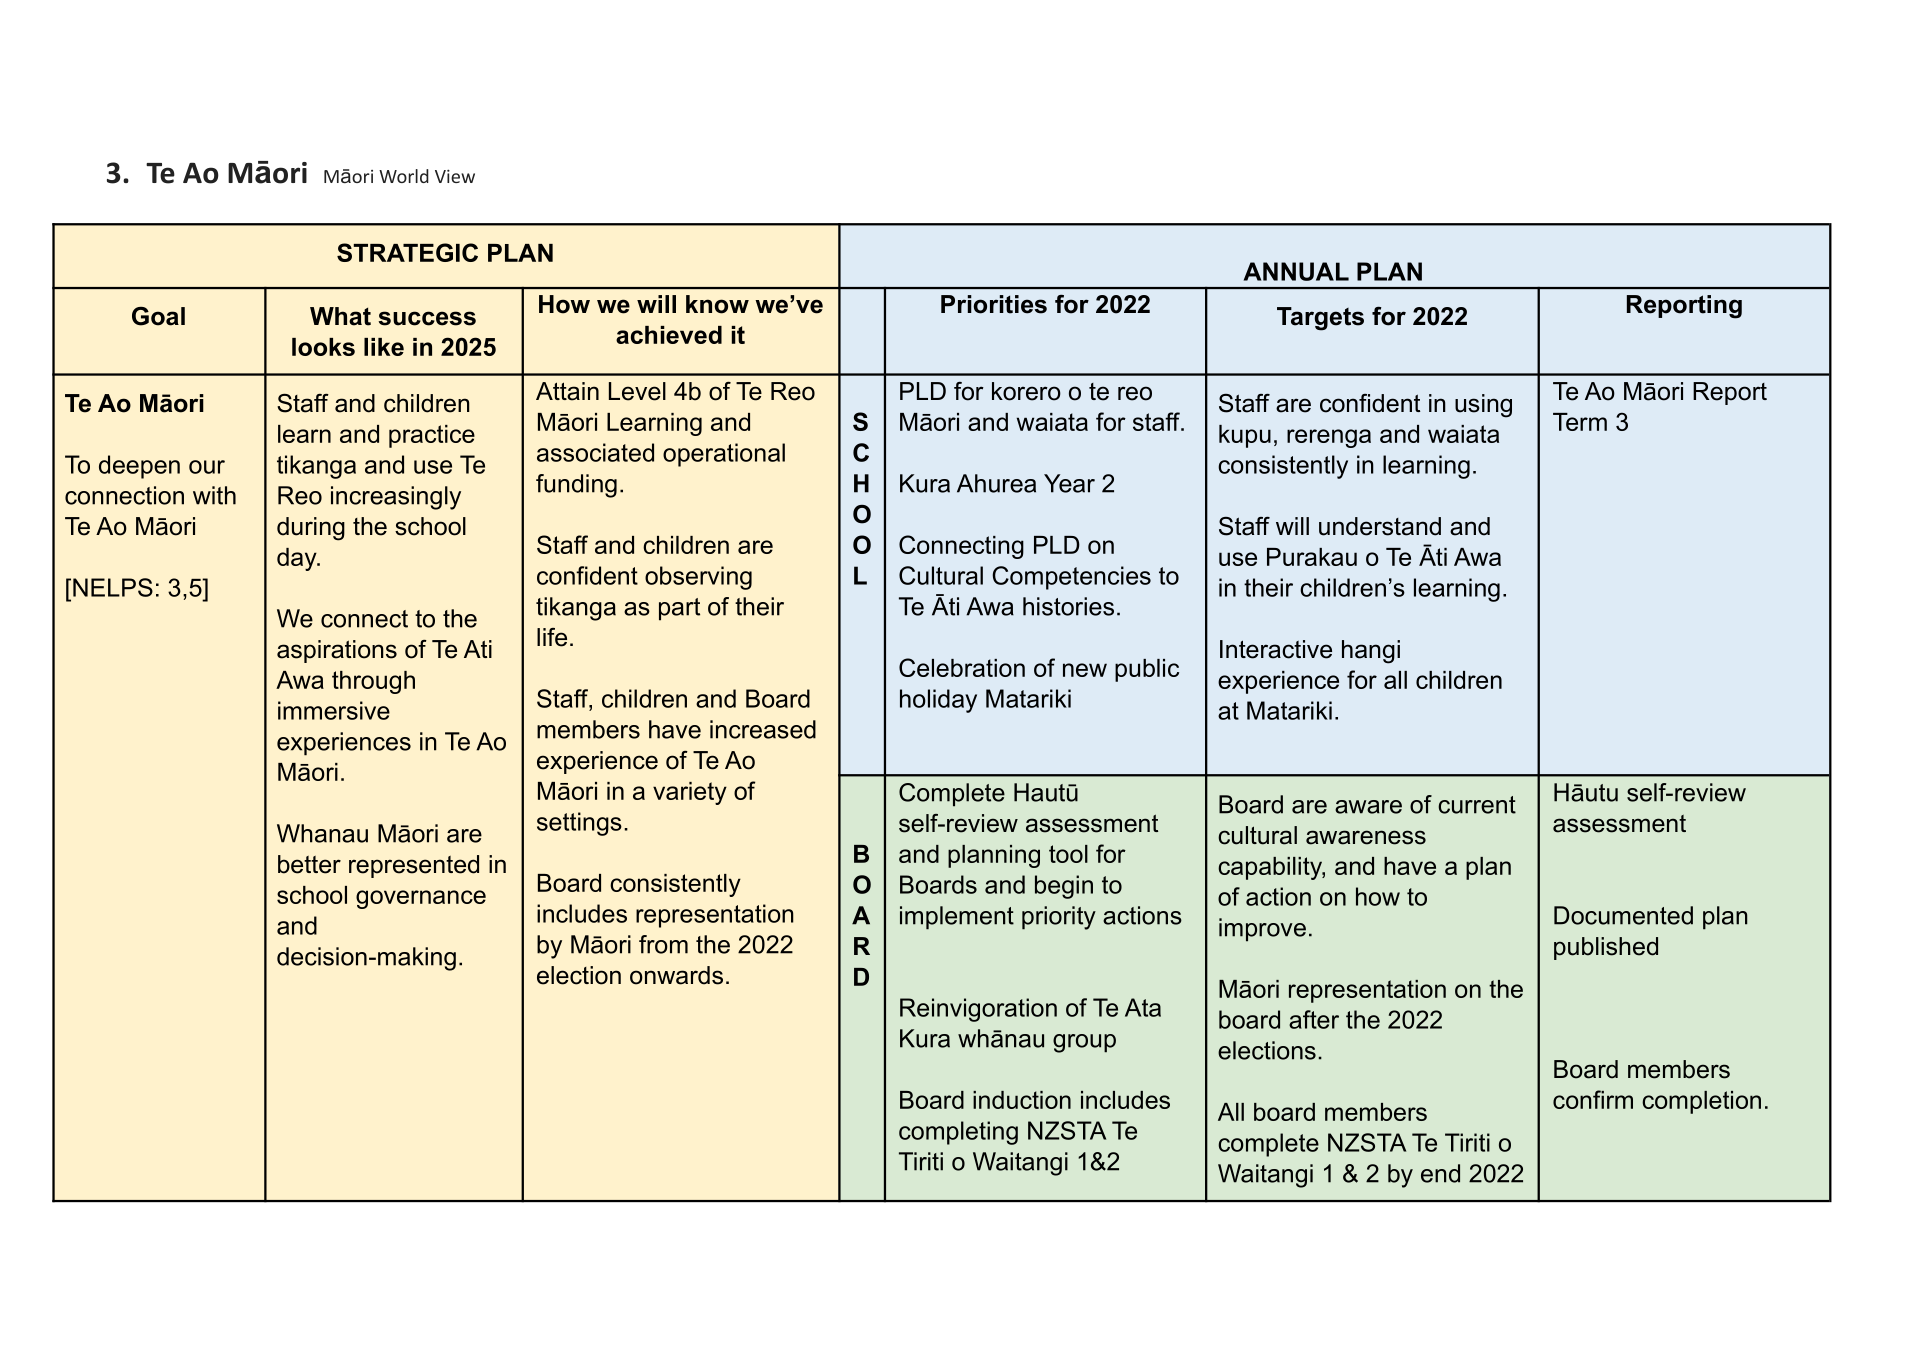 The height and width of the page is (1357, 1918). What do you see at coordinates (676, 975) in the page?
I see `onwards` at bounding box center [676, 975].
